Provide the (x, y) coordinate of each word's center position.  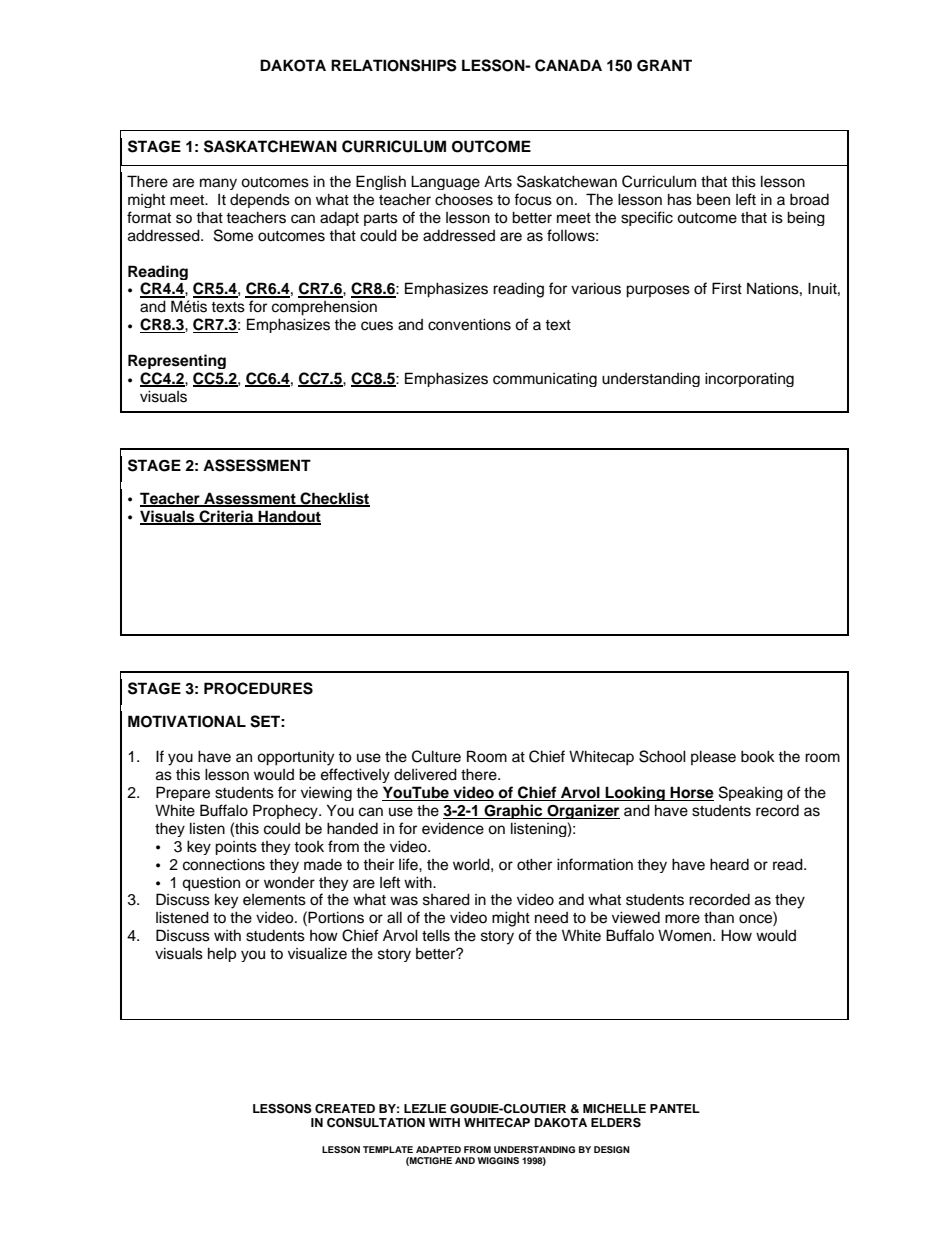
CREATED (345, 1109)
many (218, 184)
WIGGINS (498, 1160)
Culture (436, 756)
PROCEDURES (258, 688)
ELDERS (616, 1123)
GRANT (664, 65)
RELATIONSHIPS (394, 65)
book (758, 756)
